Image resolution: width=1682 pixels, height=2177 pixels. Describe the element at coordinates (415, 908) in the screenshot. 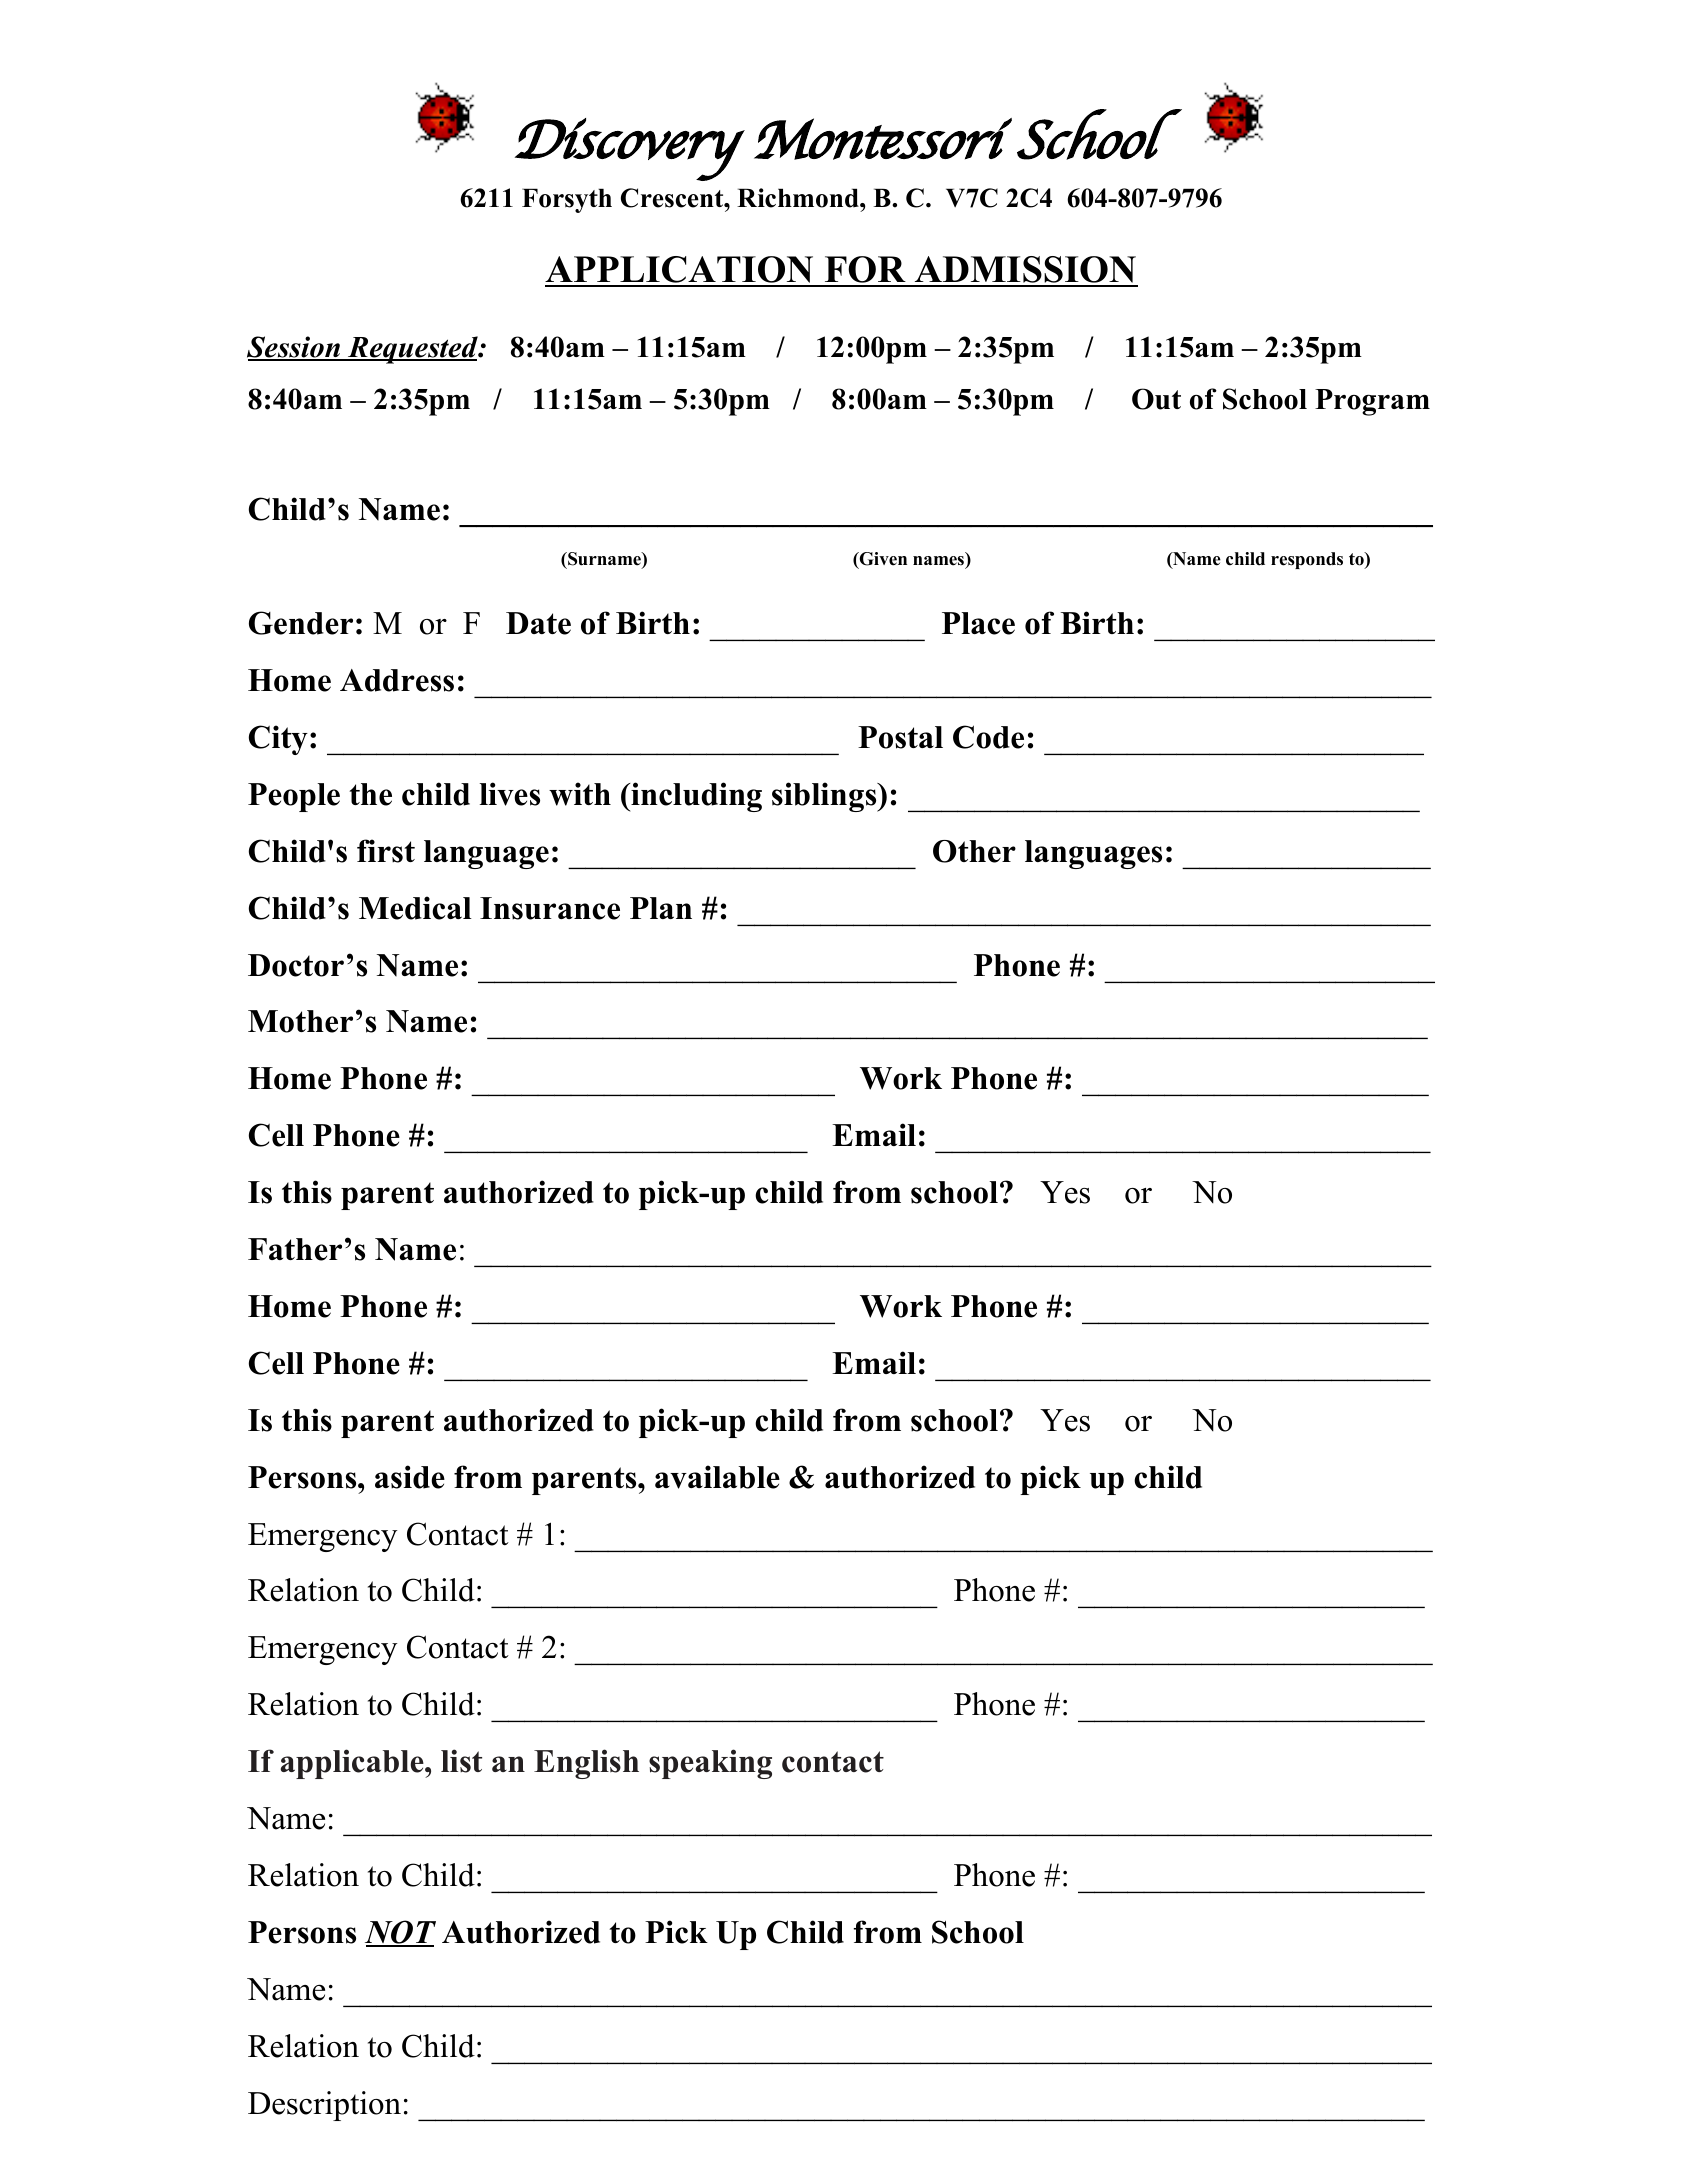

I see `Medical` at that location.
